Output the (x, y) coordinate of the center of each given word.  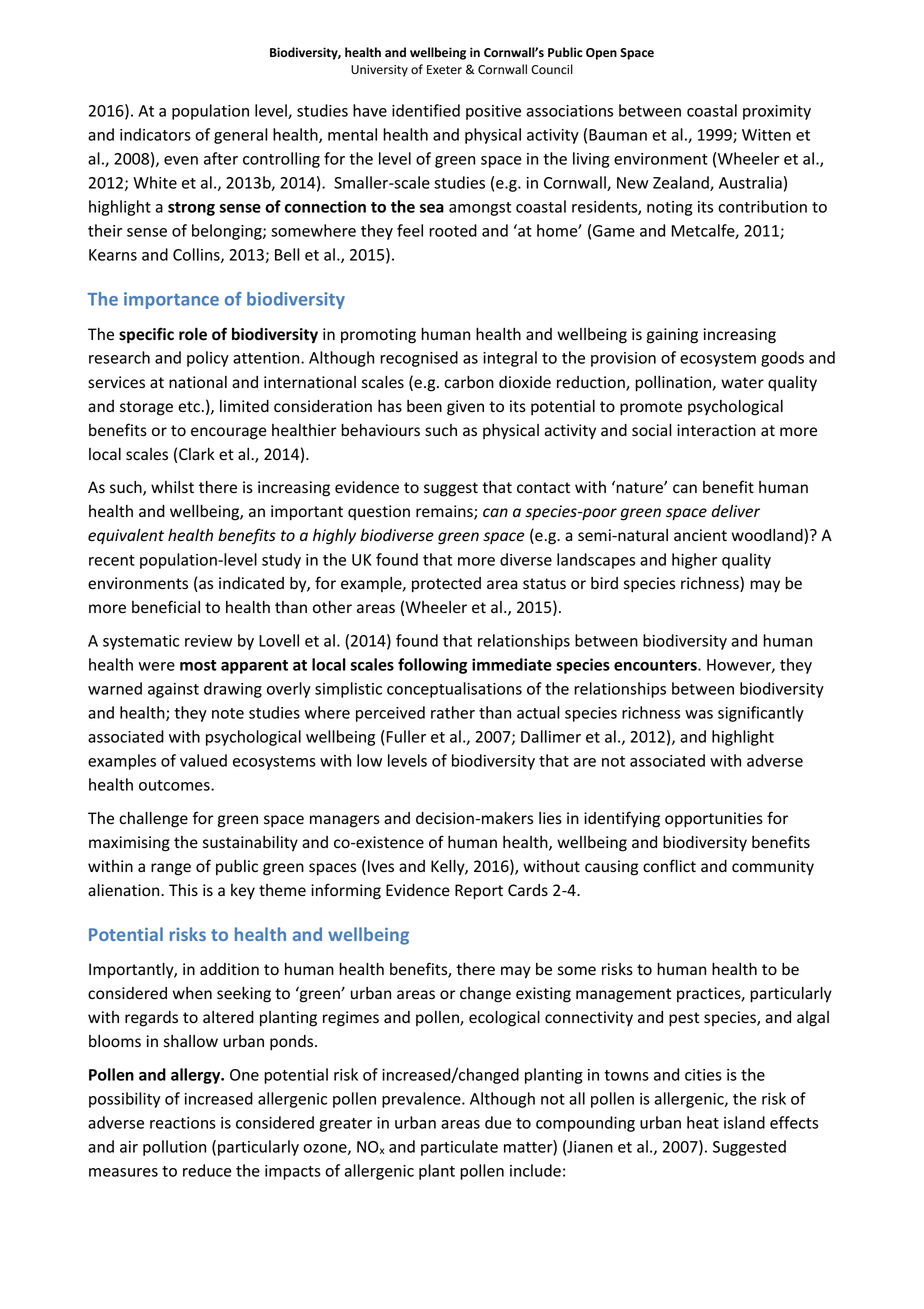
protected (446, 585)
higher (694, 561)
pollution (174, 1148)
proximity (777, 112)
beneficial (166, 607)
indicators (155, 134)
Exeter (444, 70)
